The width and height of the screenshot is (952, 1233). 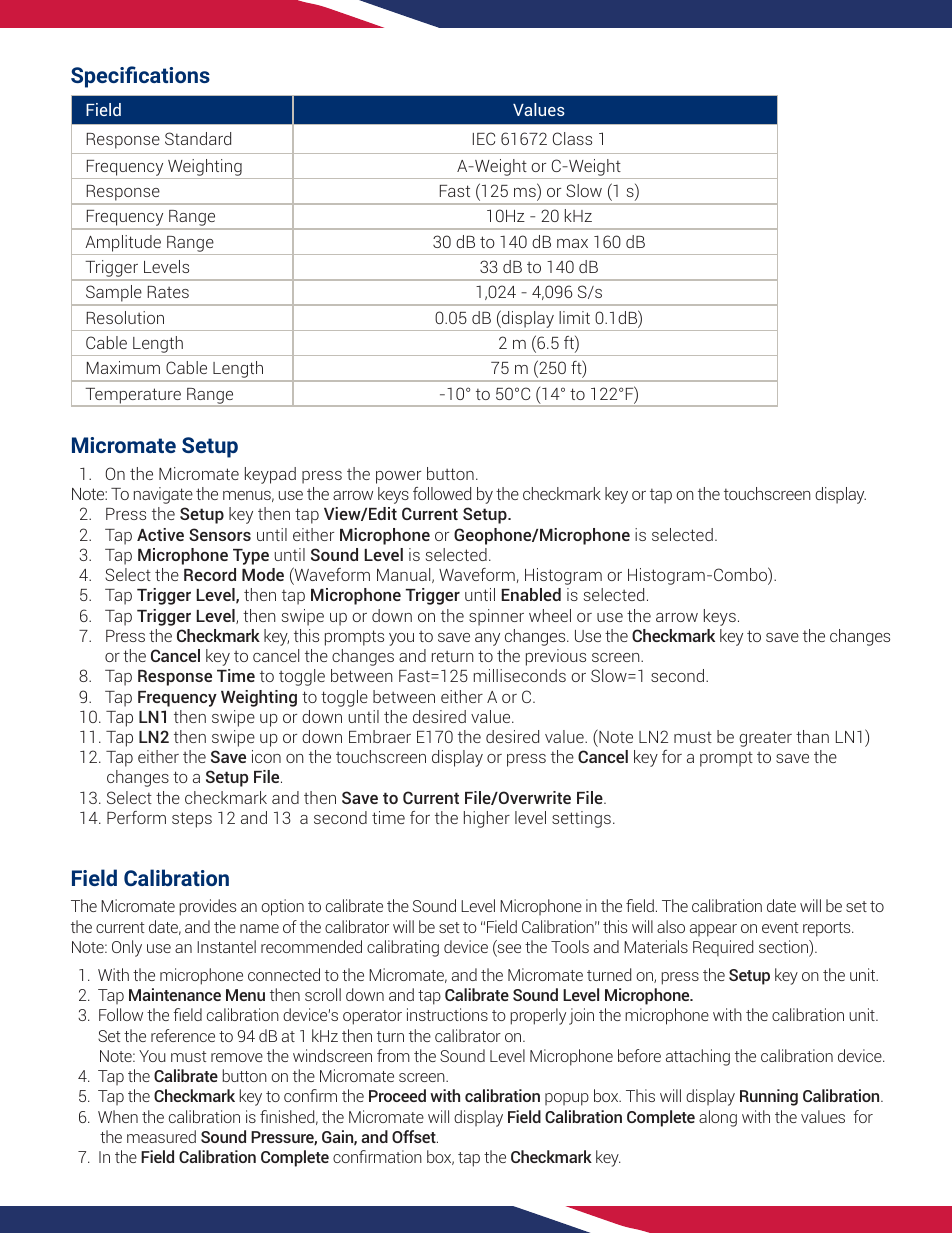 What do you see at coordinates (415, 1136) in the screenshot?
I see `Offset` at bounding box center [415, 1136].
